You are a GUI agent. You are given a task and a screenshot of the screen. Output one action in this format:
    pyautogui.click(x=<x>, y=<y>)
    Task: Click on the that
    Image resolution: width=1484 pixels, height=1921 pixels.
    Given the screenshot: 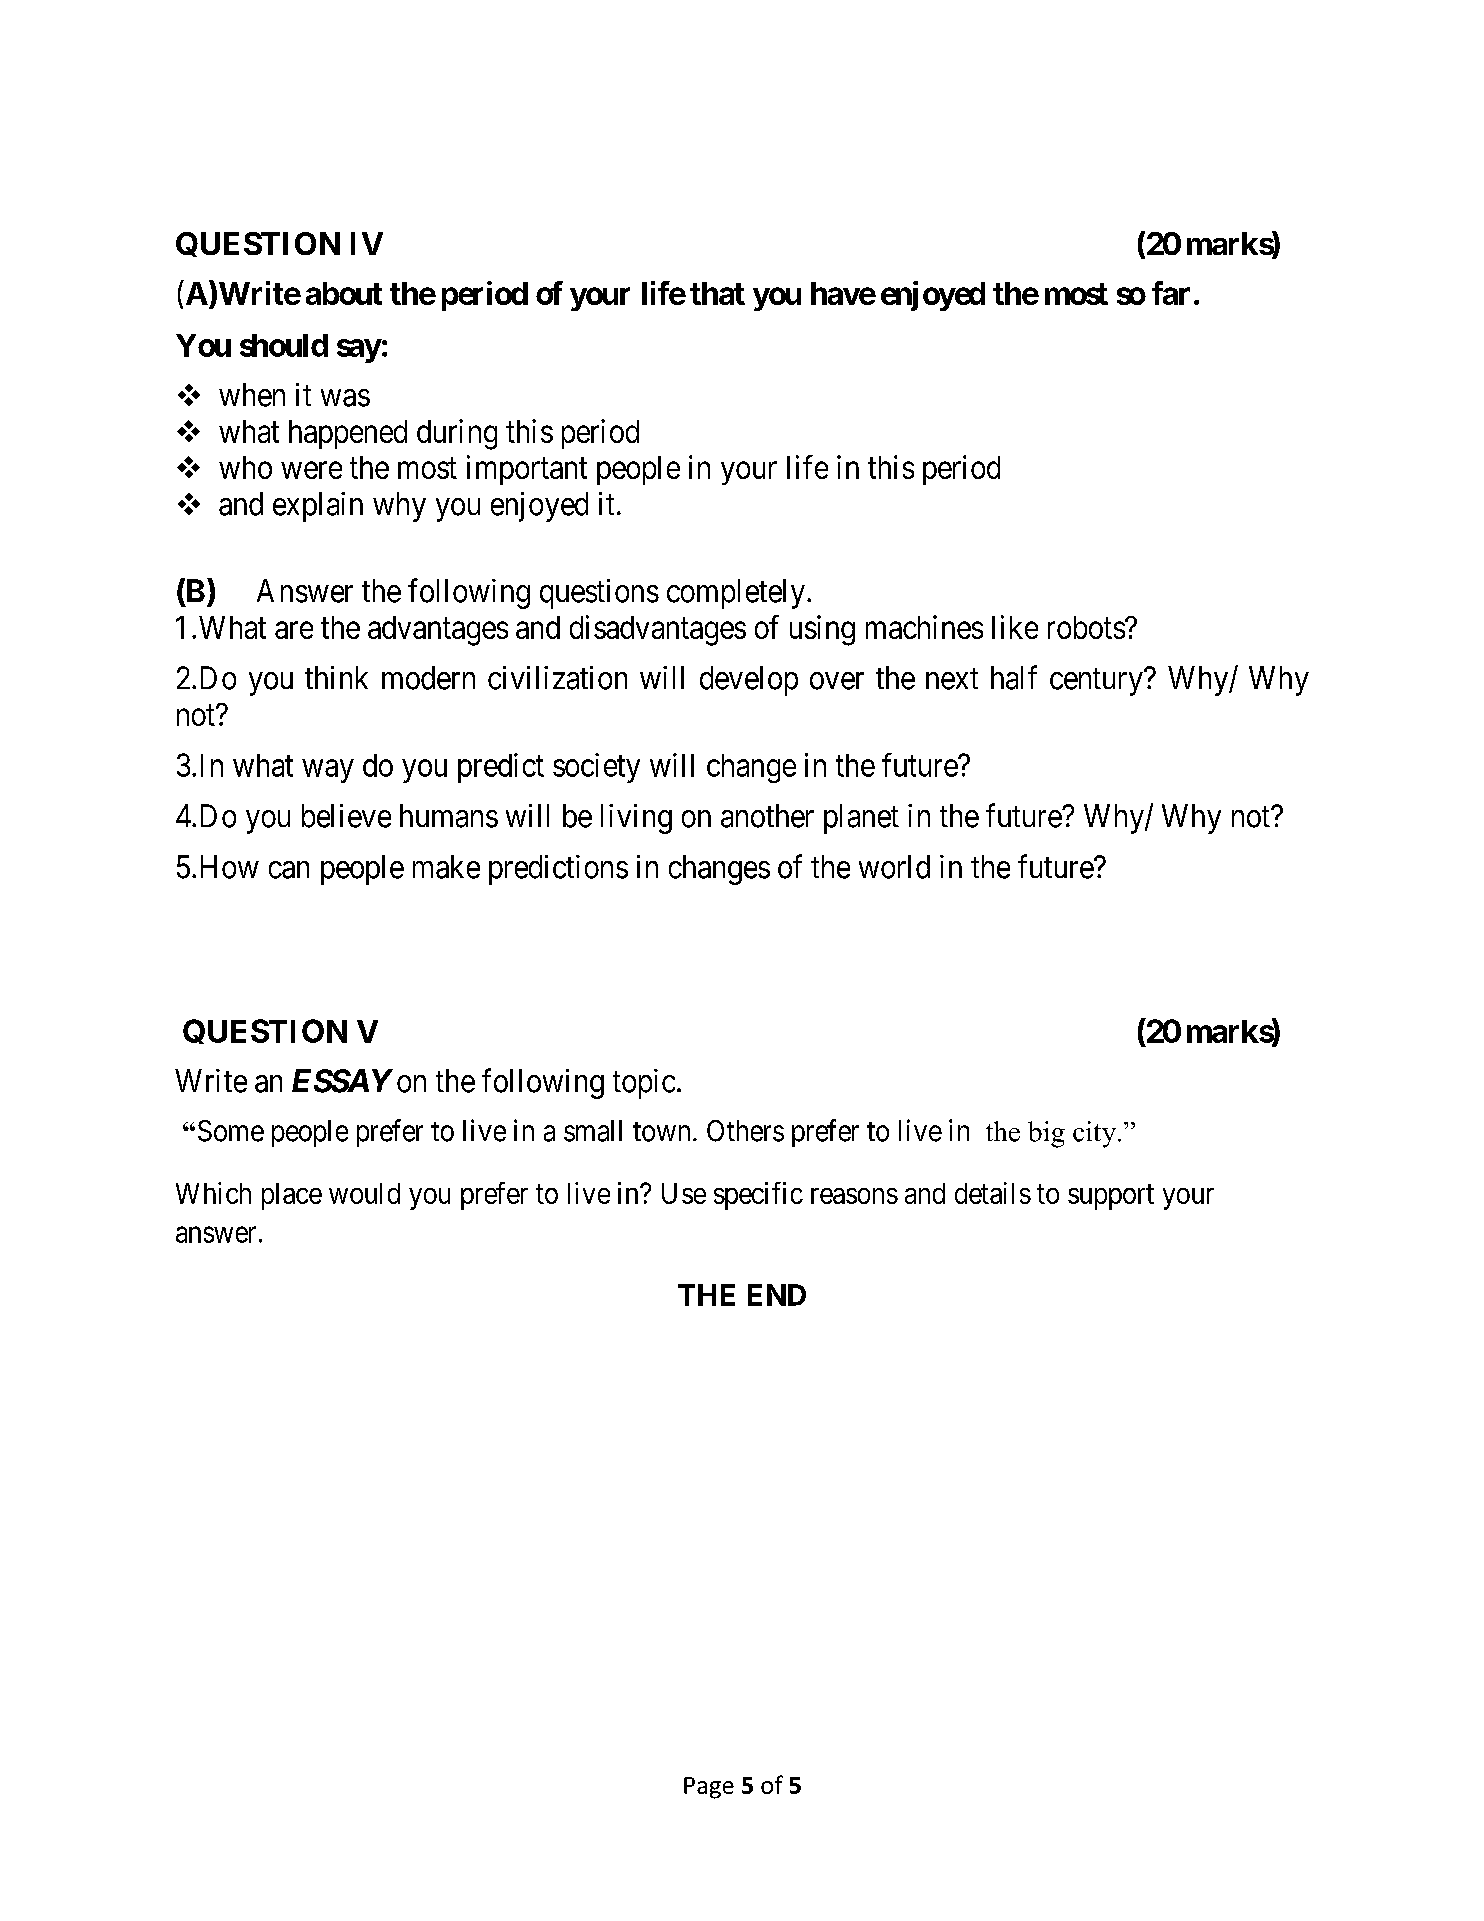 What is the action you would take?
    pyautogui.click(x=717, y=293)
